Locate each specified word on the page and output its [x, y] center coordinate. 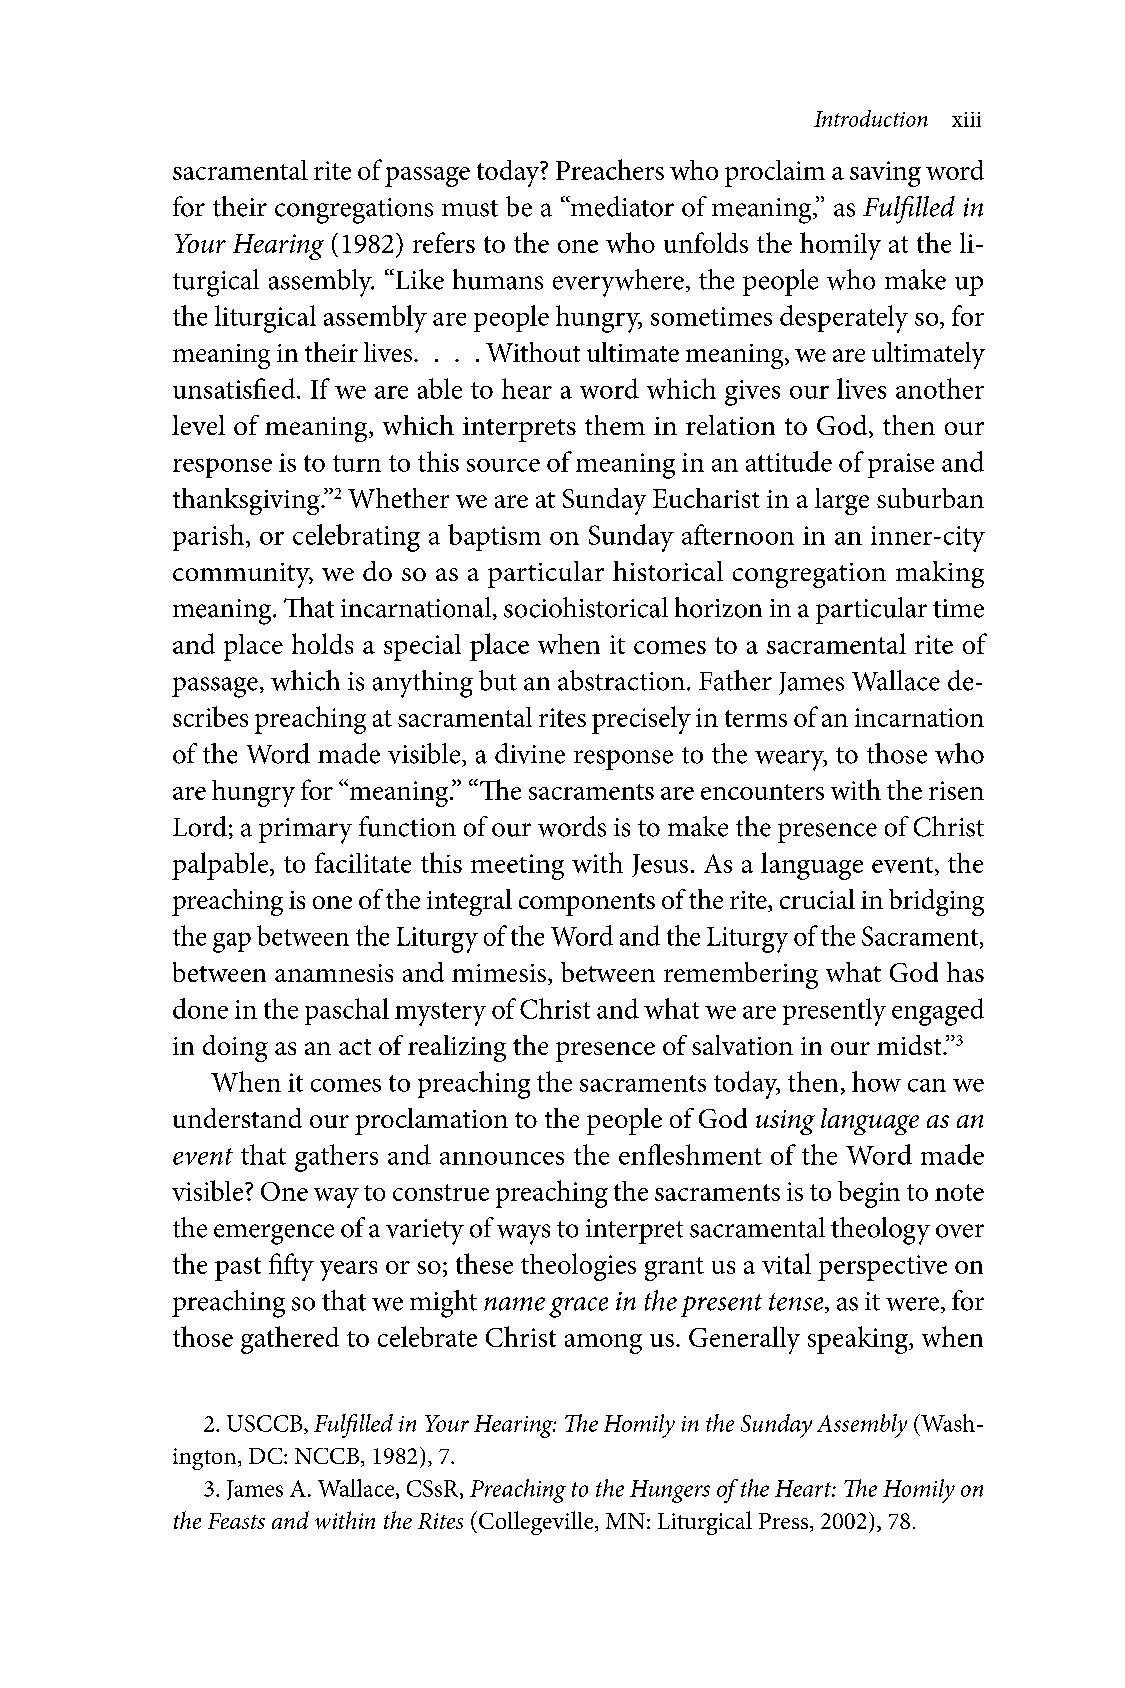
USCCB [266, 1424]
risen [956, 790]
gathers [336, 1158]
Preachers [610, 169]
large [842, 501]
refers [444, 242]
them [615, 425]
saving [885, 174]
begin [869, 1194]
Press [785, 1522]
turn [357, 463]
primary [305, 831]
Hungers [670, 1491]
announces [502, 1158]
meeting [517, 867]
